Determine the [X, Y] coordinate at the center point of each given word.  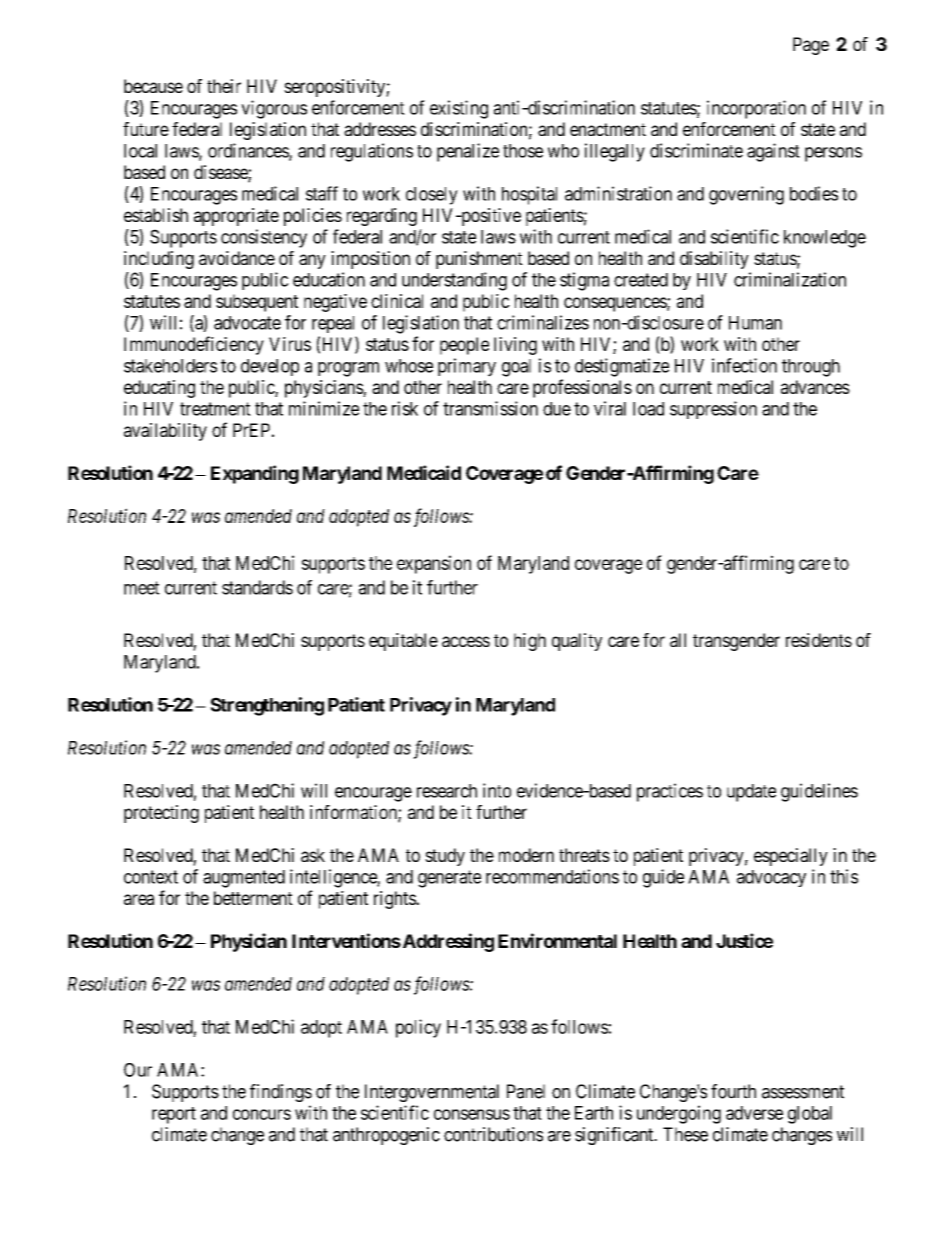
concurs [262, 1114]
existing [459, 109]
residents [819, 640]
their [224, 86]
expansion [434, 564]
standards [257, 587]
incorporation [756, 109]
